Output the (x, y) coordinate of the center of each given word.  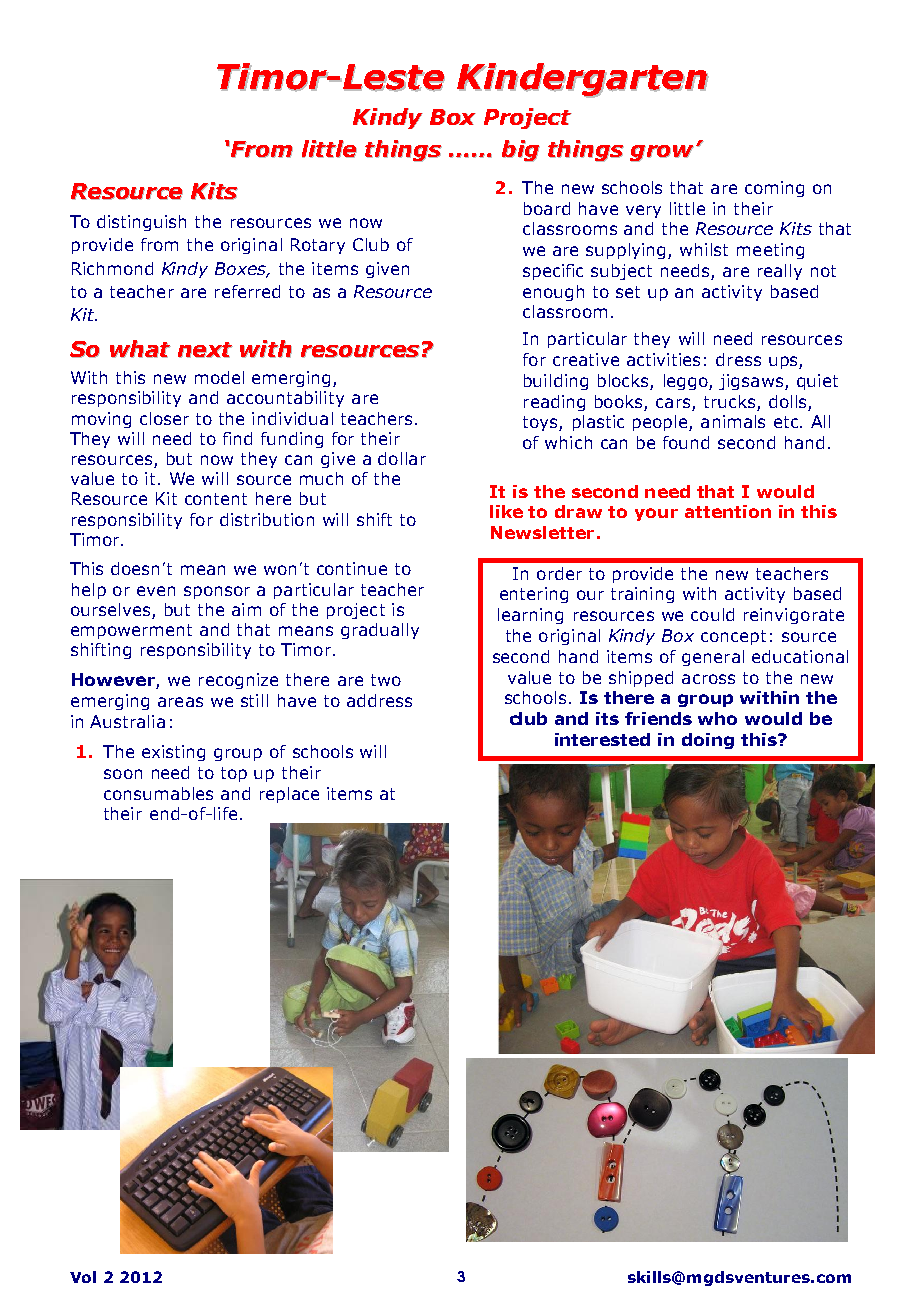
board (547, 208)
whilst (704, 249)
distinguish (141, 223)
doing (708, 741)
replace (289, 795)
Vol (83, 1277)
